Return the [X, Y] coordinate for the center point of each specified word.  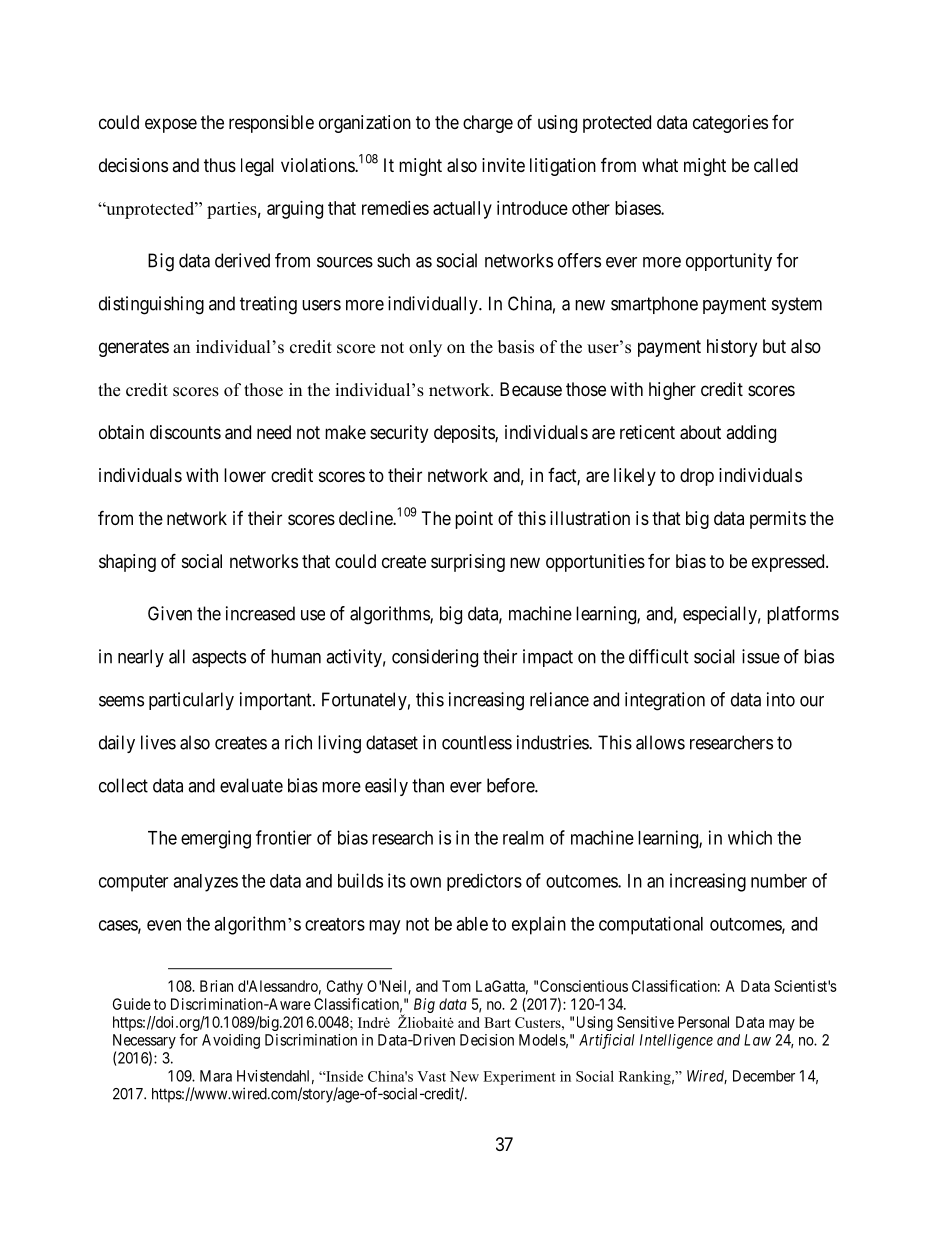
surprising [468, 563]
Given [170, 613]
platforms [803, 615]
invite [503, 165]
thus [220, 165]
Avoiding [231, 1041]
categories [730, 124]
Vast [431, 1076]
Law [757, 1040]
